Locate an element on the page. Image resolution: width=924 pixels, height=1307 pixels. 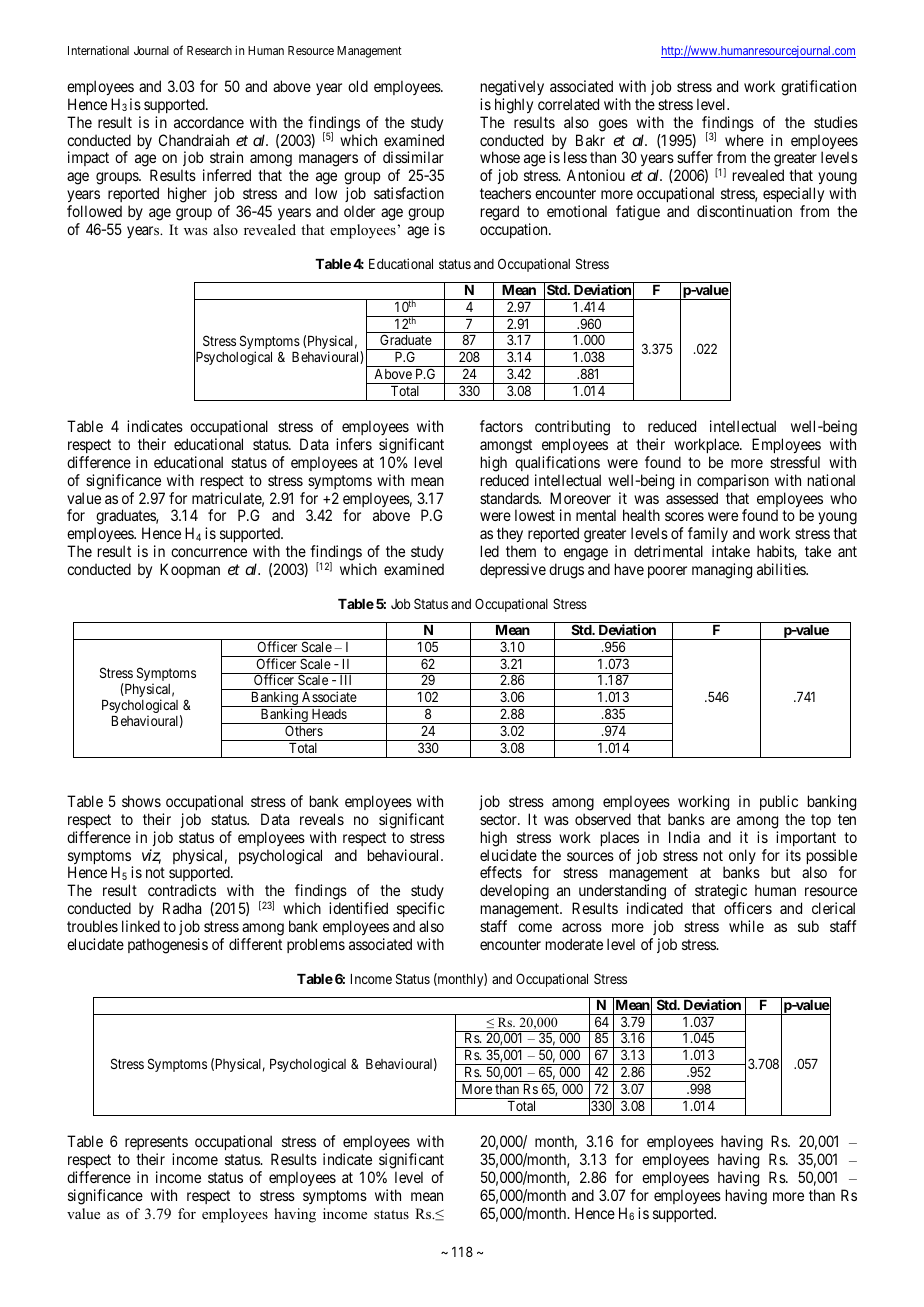
comparison is located at coordinates (733, 481).
